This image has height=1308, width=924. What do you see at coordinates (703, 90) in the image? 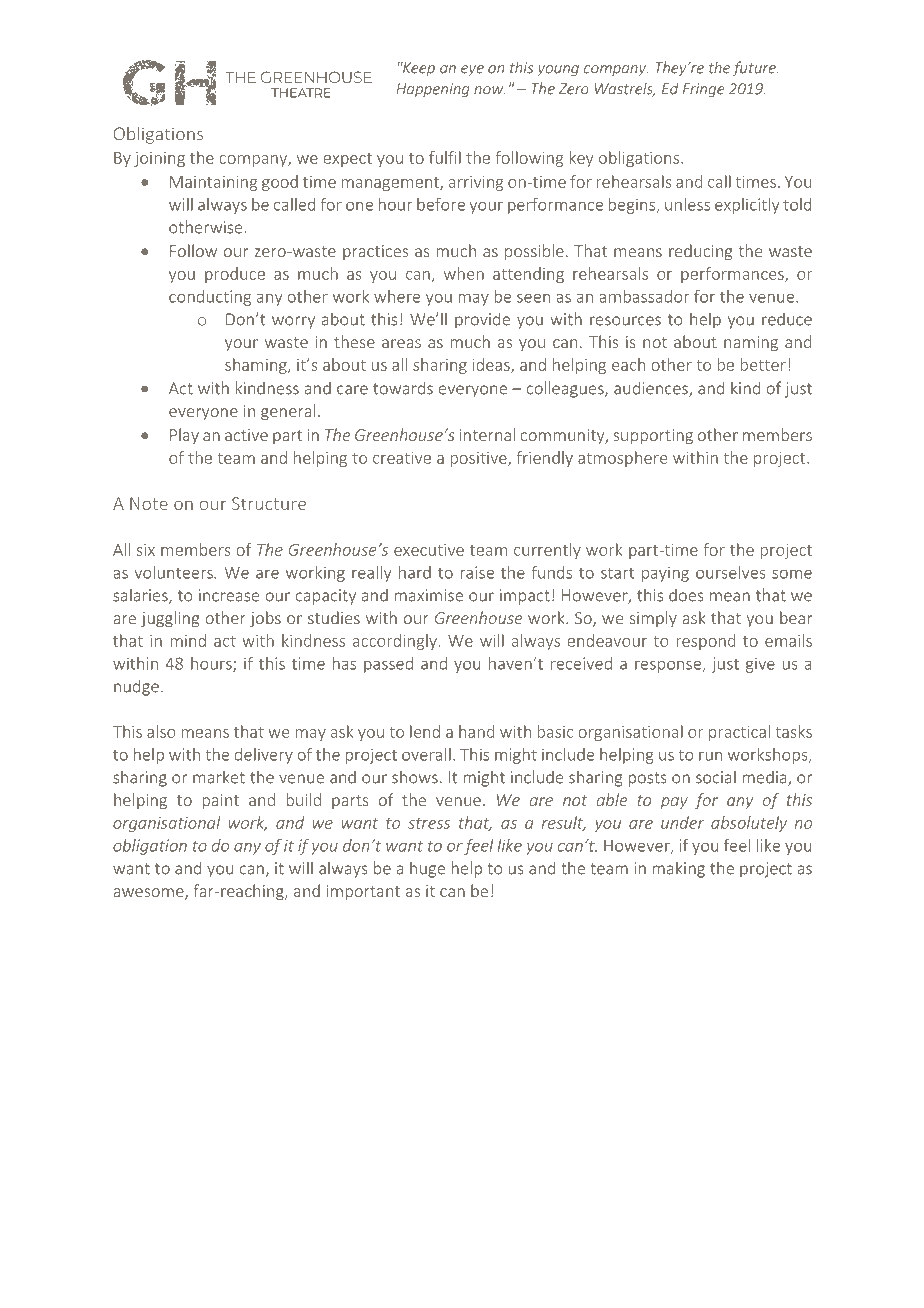
I see `Fringe` at bounding box center [703, 90].
